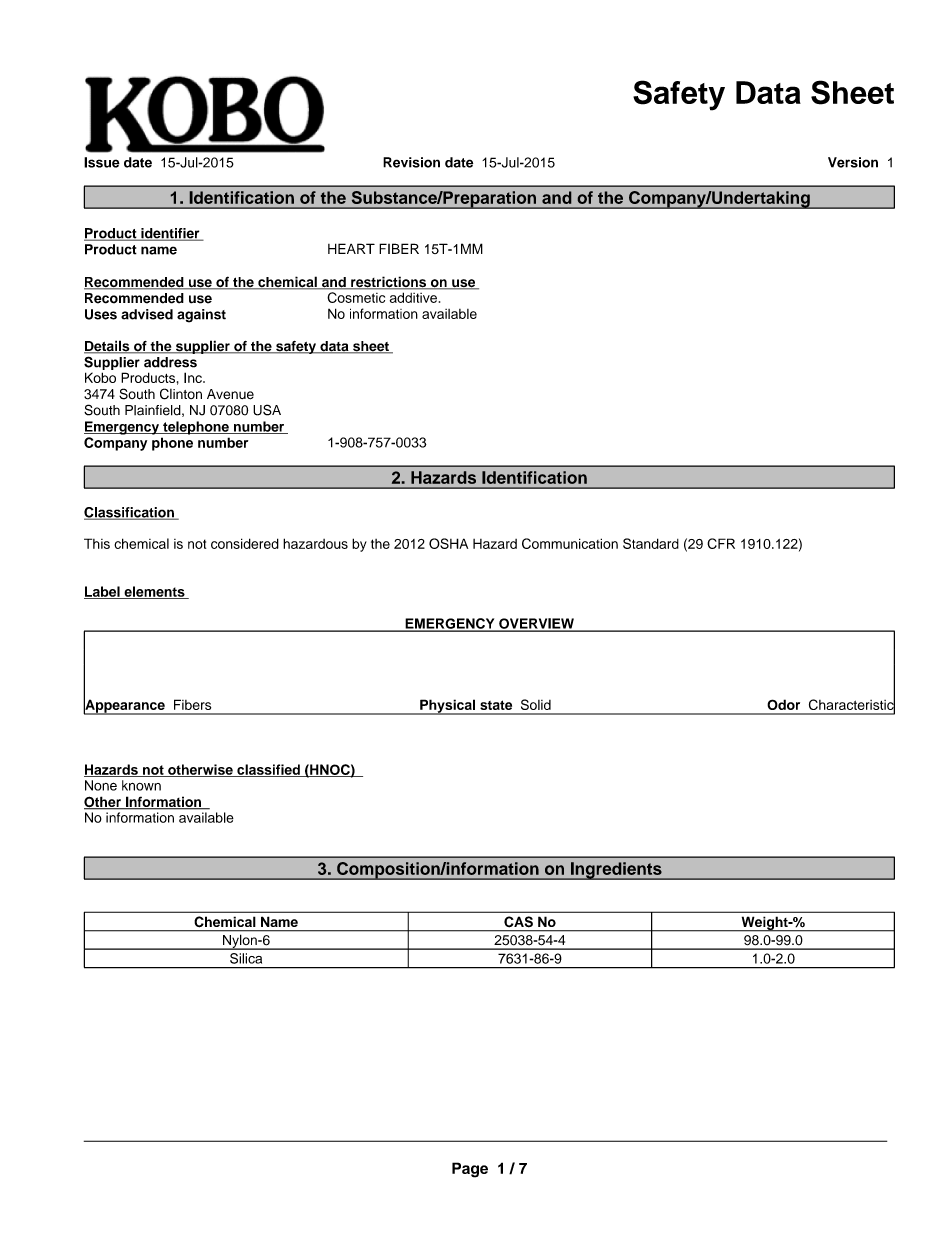  What do you see at coordinates (616, 871) in the image?
I see `Ingredients` at bounding box center [616, 871].
